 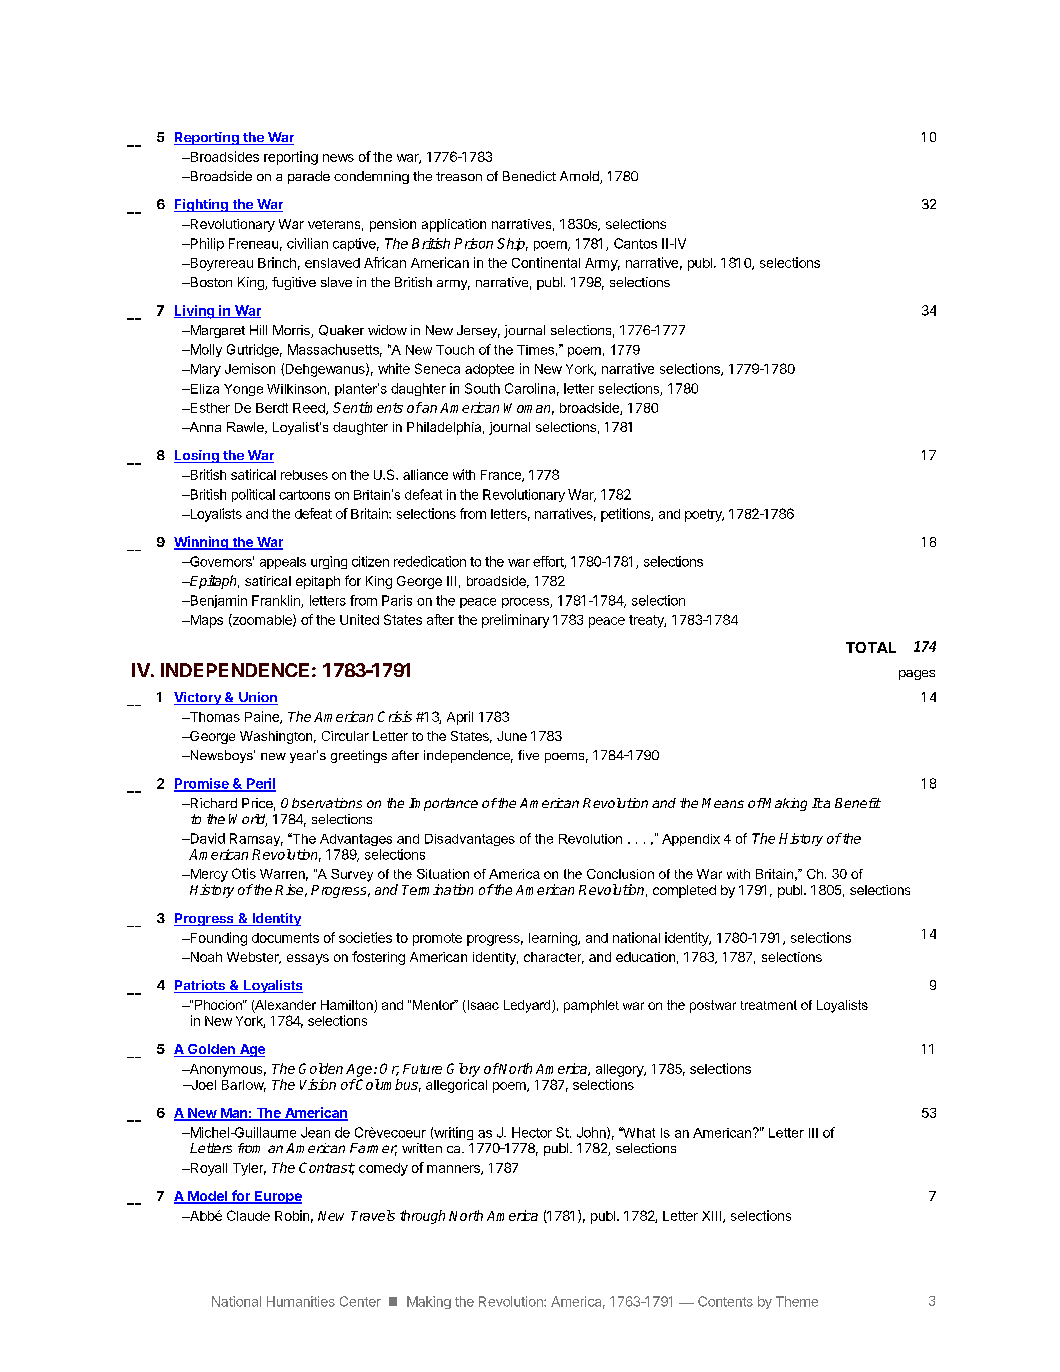 What do you see at coordinates (635, 243) in the screenshot?
I see `Cantos` at bounding box center [635, 243].
